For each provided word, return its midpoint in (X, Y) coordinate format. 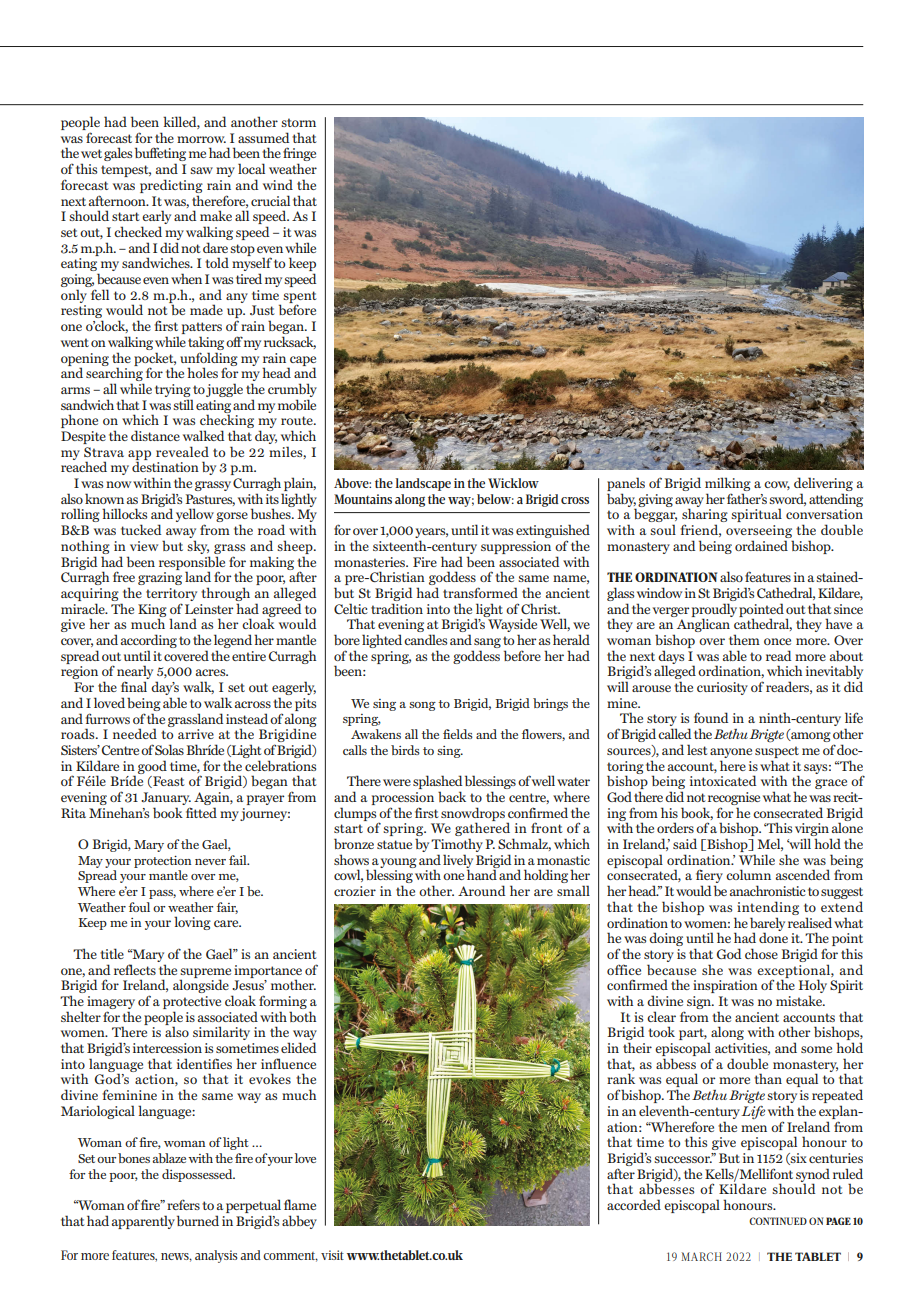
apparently (143, 1222)
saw (201, 170)
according (149, 642)
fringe (299, 155)
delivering (823, 485)
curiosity (722, 688)
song (422, 706)
